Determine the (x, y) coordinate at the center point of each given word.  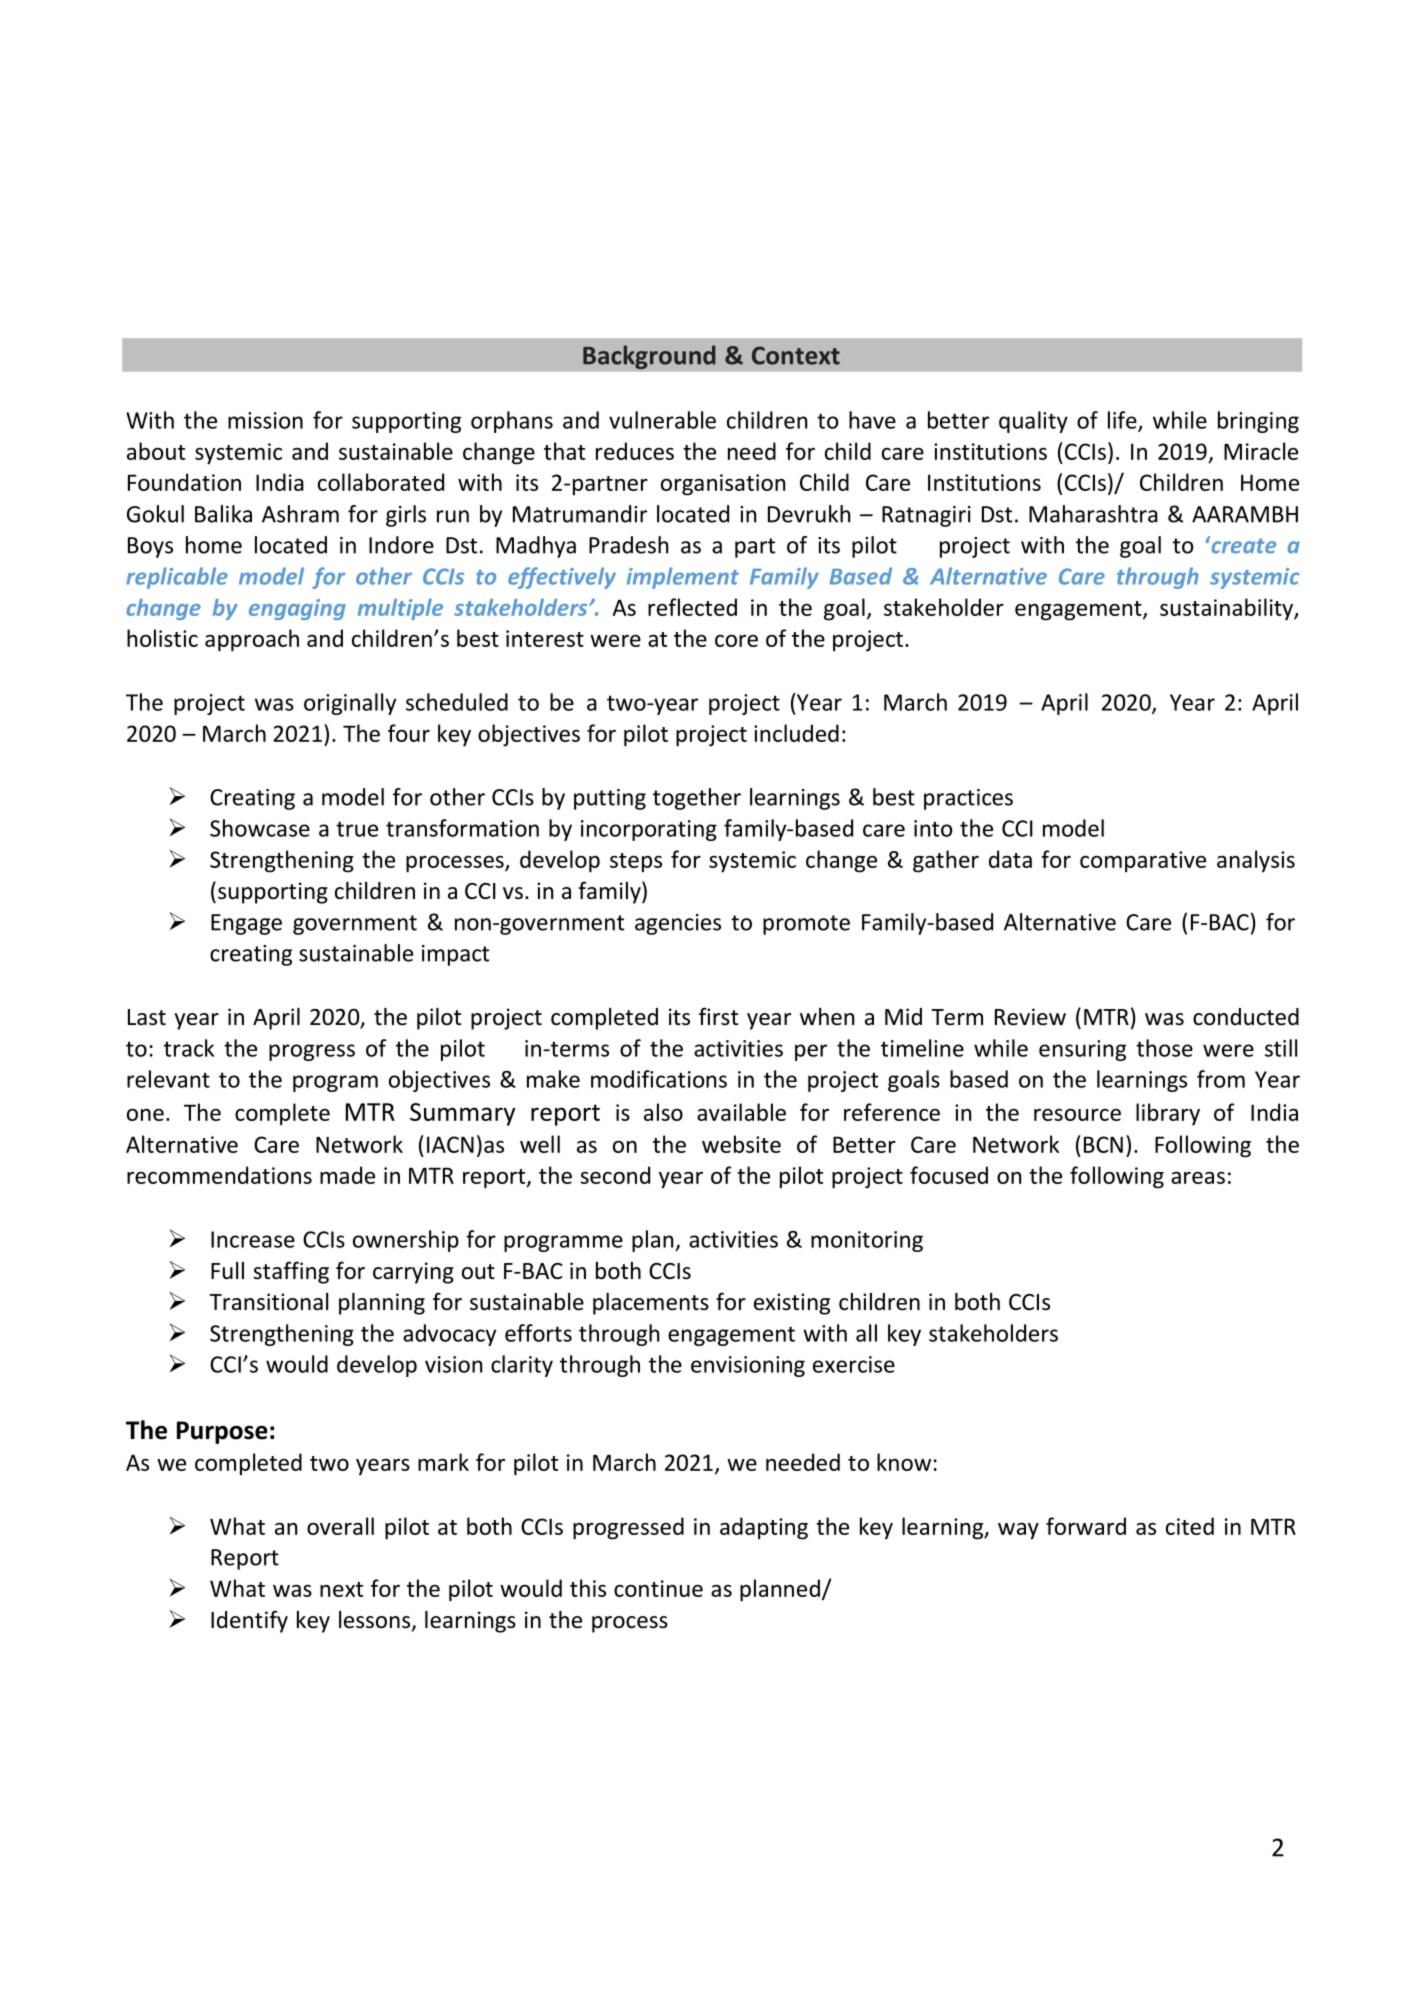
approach (252, 640)
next (341, 1589)
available (741, 1112)
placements (651, 1304)
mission (265, 420)
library (1168, 1114)
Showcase (260, 828)
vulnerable (662, 420)
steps (636, 863)
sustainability (1227, 609)
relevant (168, 1079)
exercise (854, 1364)
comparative (1143, 862)
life (1123, 421)
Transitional (268, 1302)
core (736, 641)
